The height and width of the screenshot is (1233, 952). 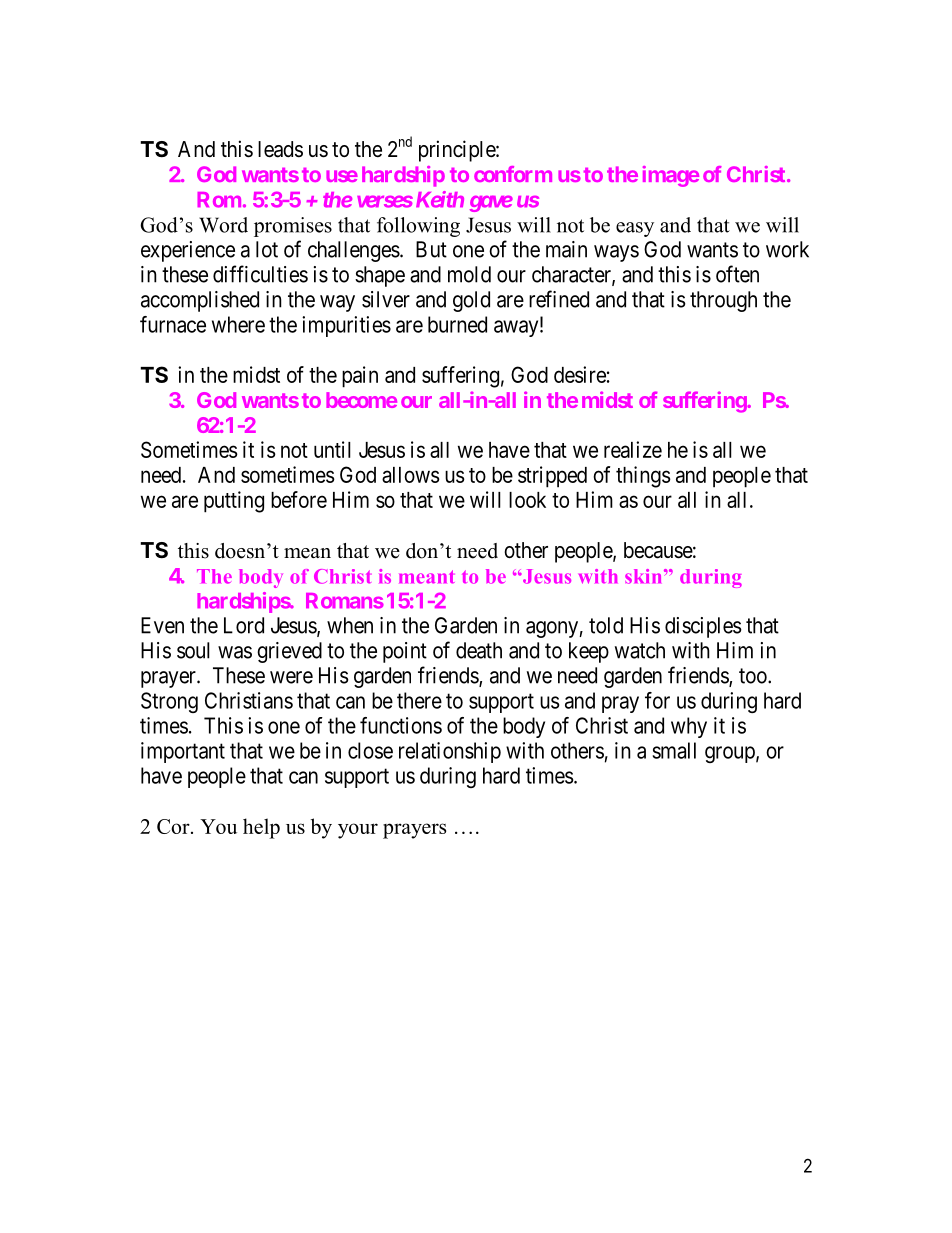 What do you see at coordinates (635, 229) in the screenshot?
I see `easy` at bounding box center [635, 229].
